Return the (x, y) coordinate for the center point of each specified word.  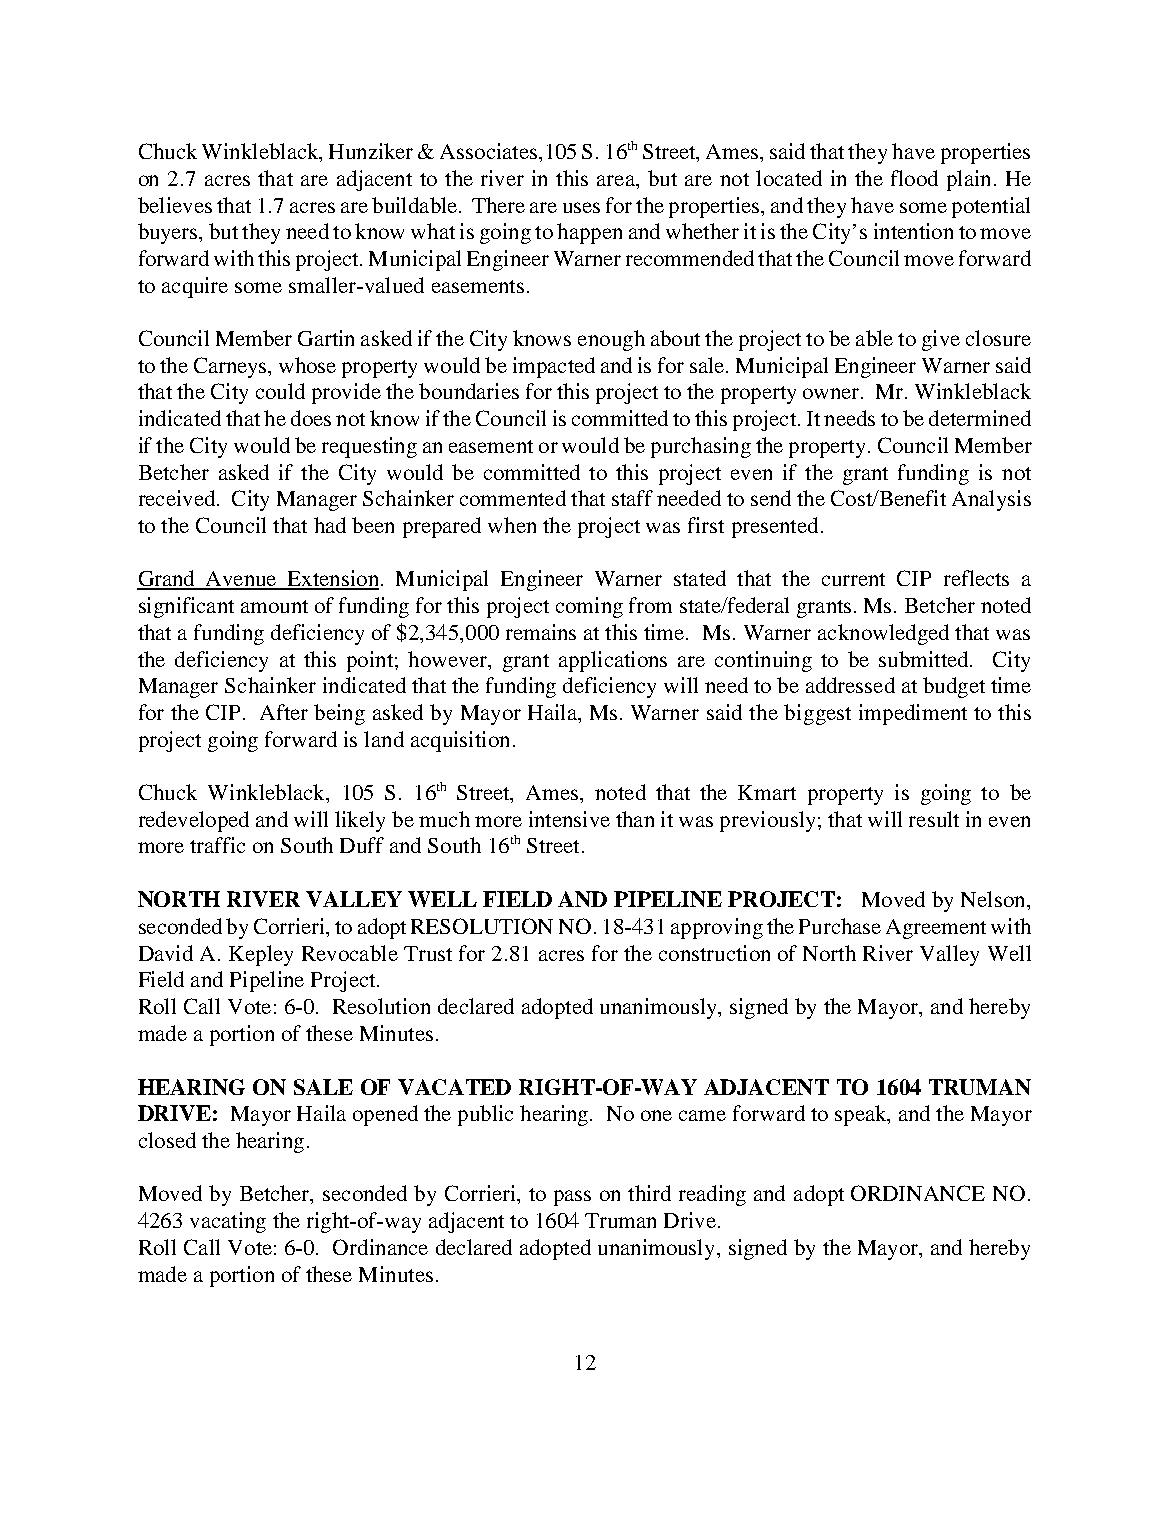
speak (862, 1115)
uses (581, 207)
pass (572, 1198)
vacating (228, 1222)
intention (913, 231)
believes (175, 205)
